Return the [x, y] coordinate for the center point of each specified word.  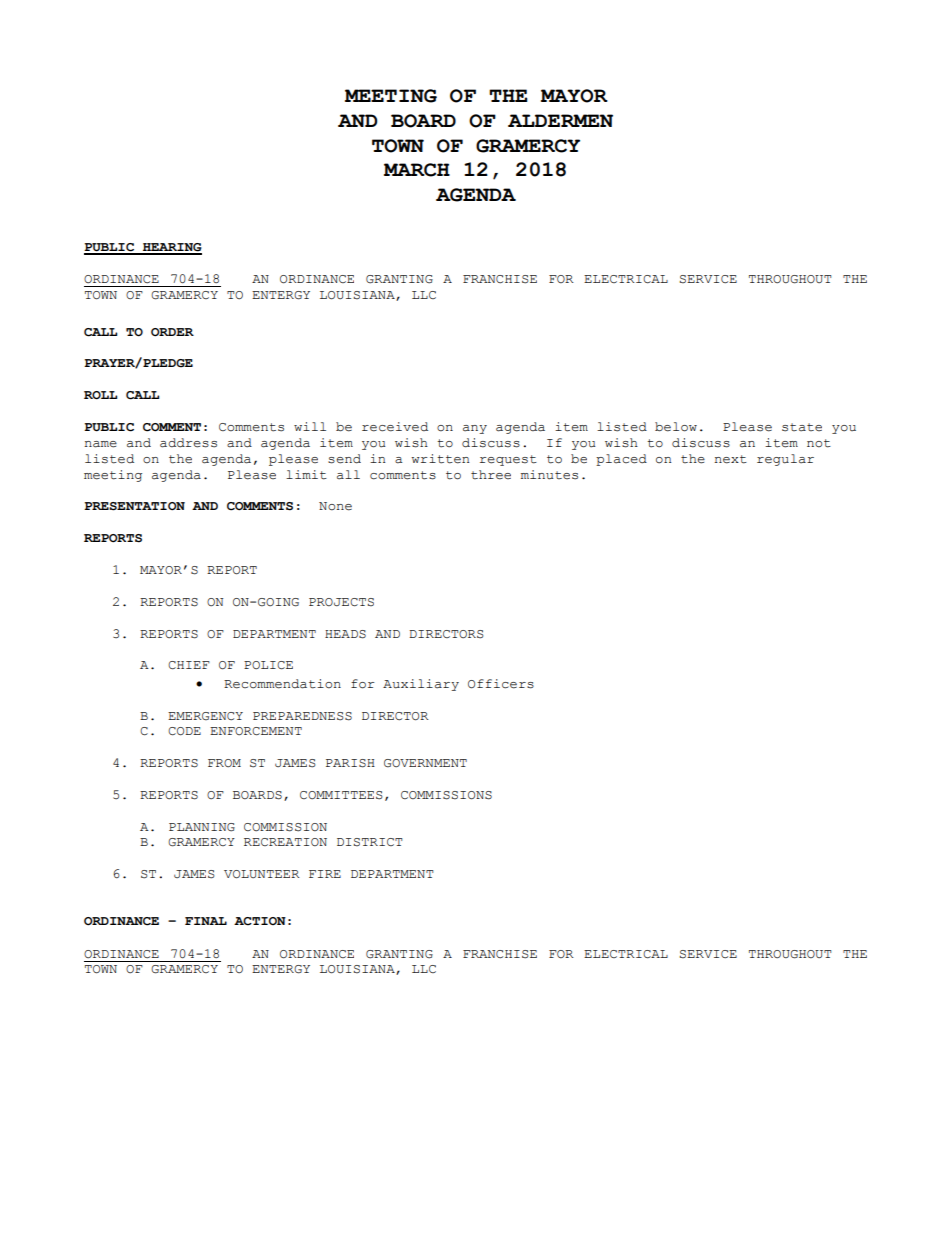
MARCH [417, 170]
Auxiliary [421, 685]
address [188, 443]
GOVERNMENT [425, 763]
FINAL [206, 921]
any [475, 429]
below [676, 427]
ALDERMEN [560, 120]
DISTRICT [369, 842]
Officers [501, 684]
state [802, 427]
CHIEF [189, 665]
